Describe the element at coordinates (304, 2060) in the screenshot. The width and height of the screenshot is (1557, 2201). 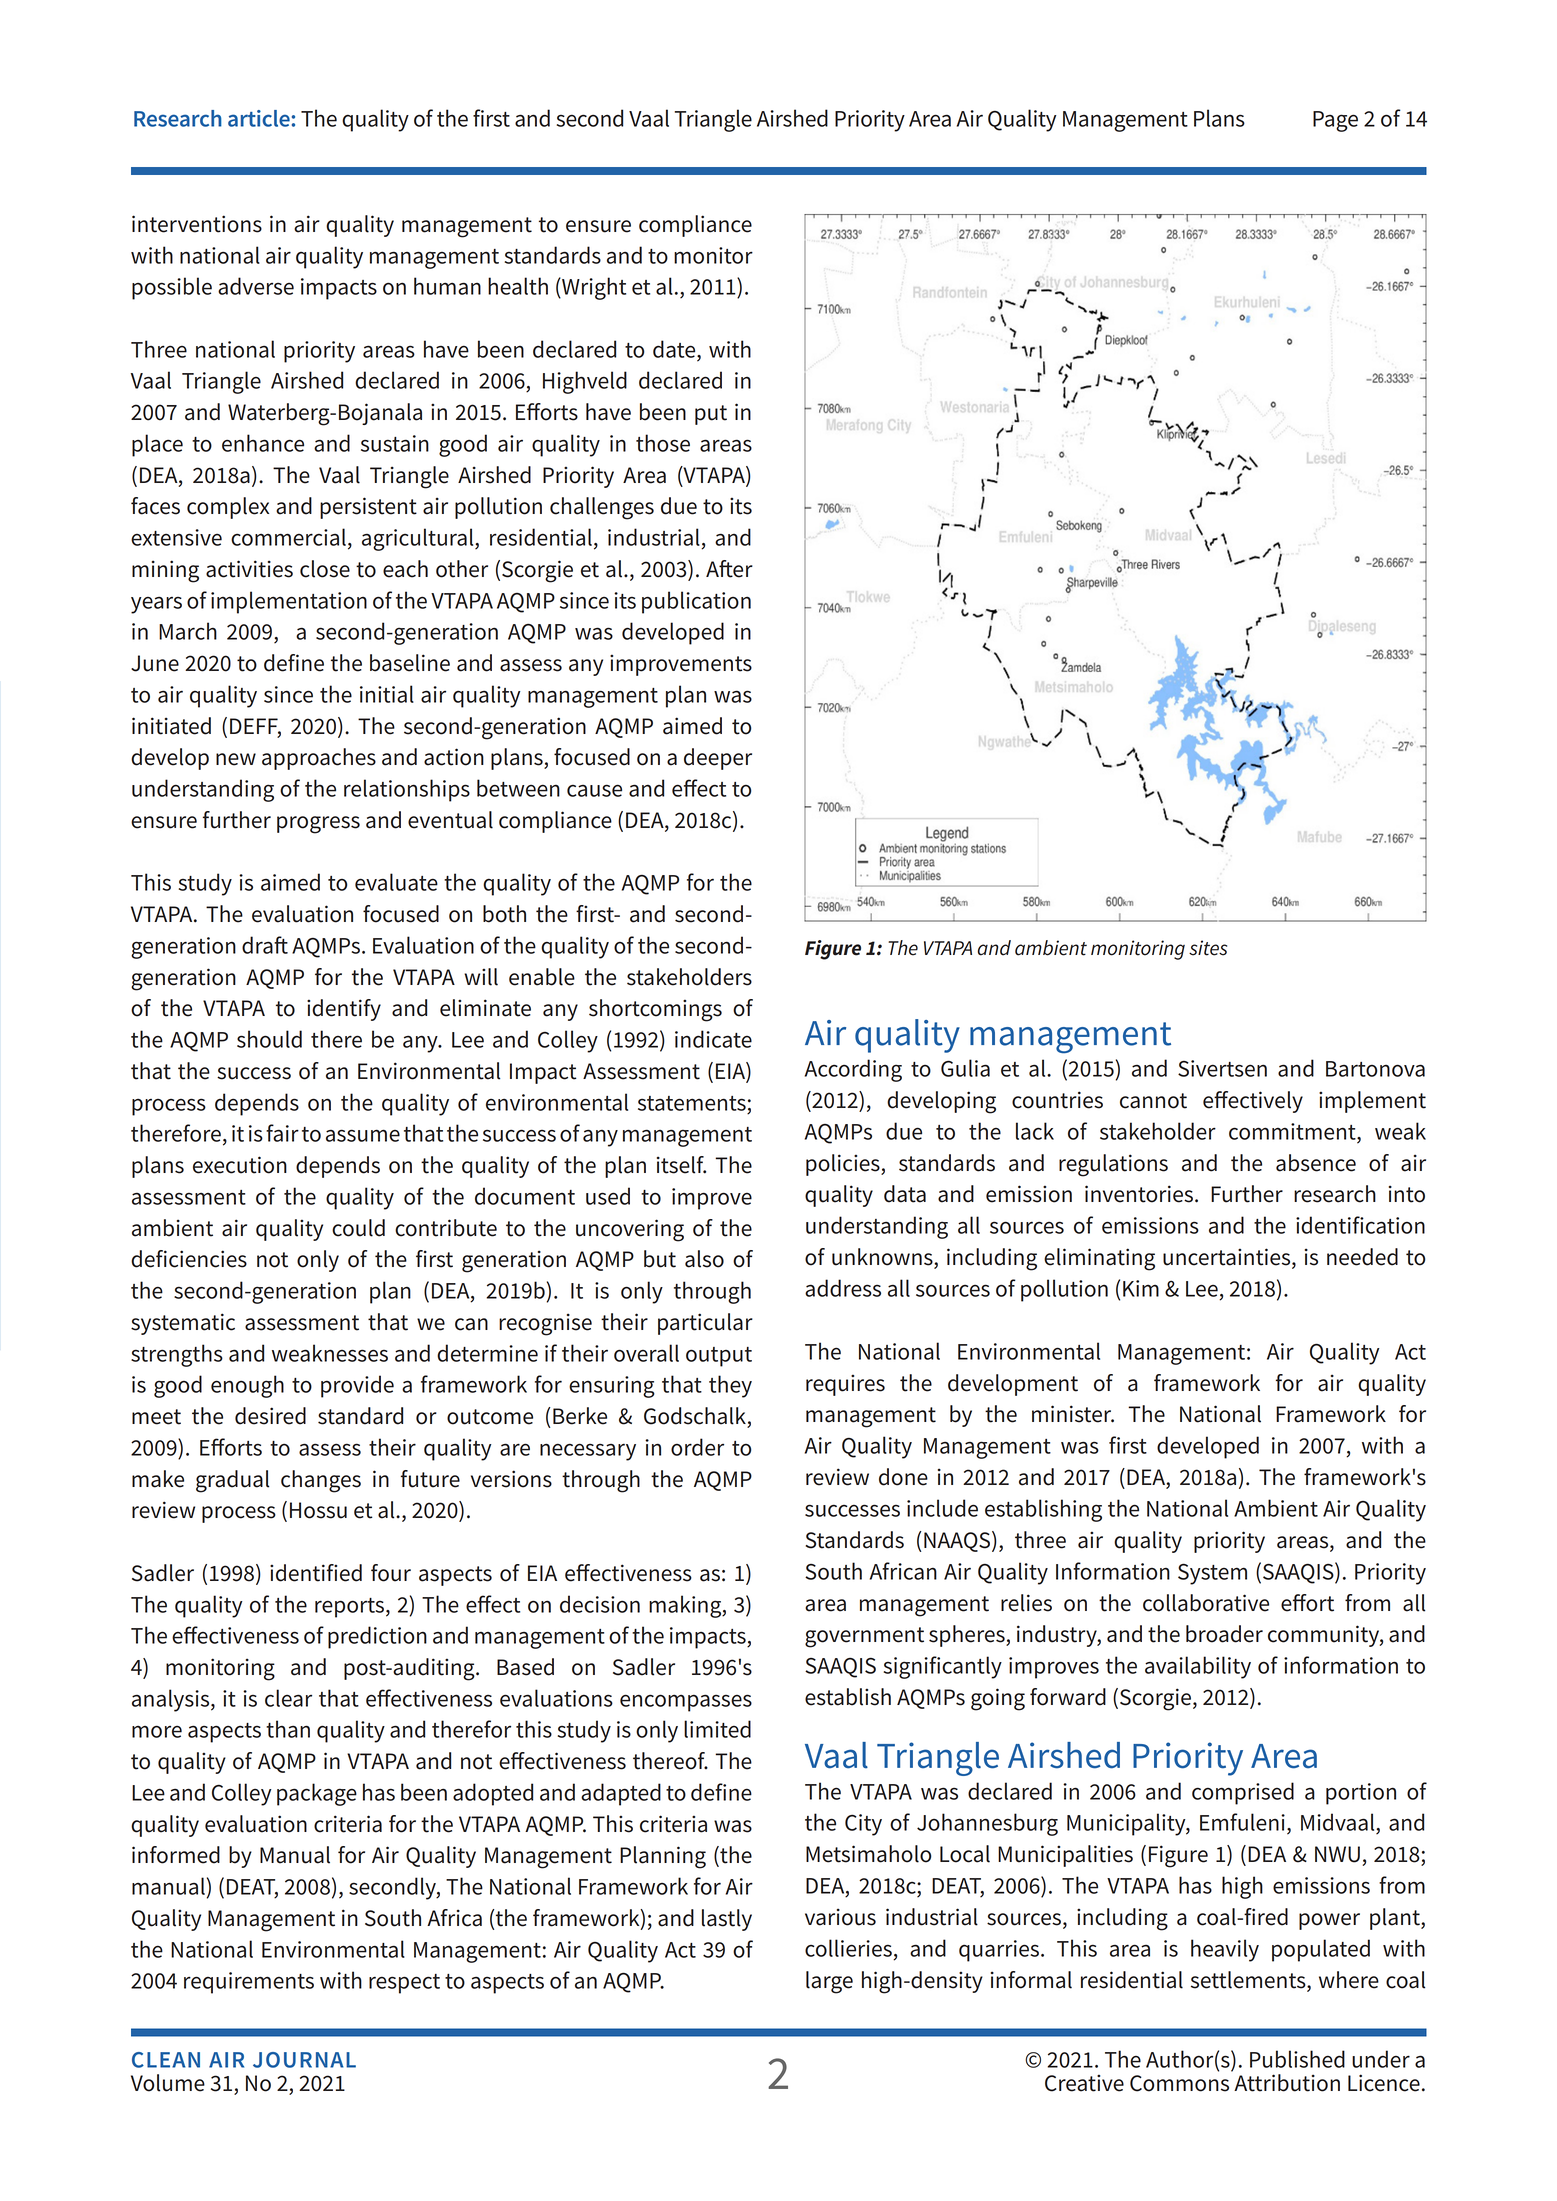
I see `JOURNAL` at that location.
